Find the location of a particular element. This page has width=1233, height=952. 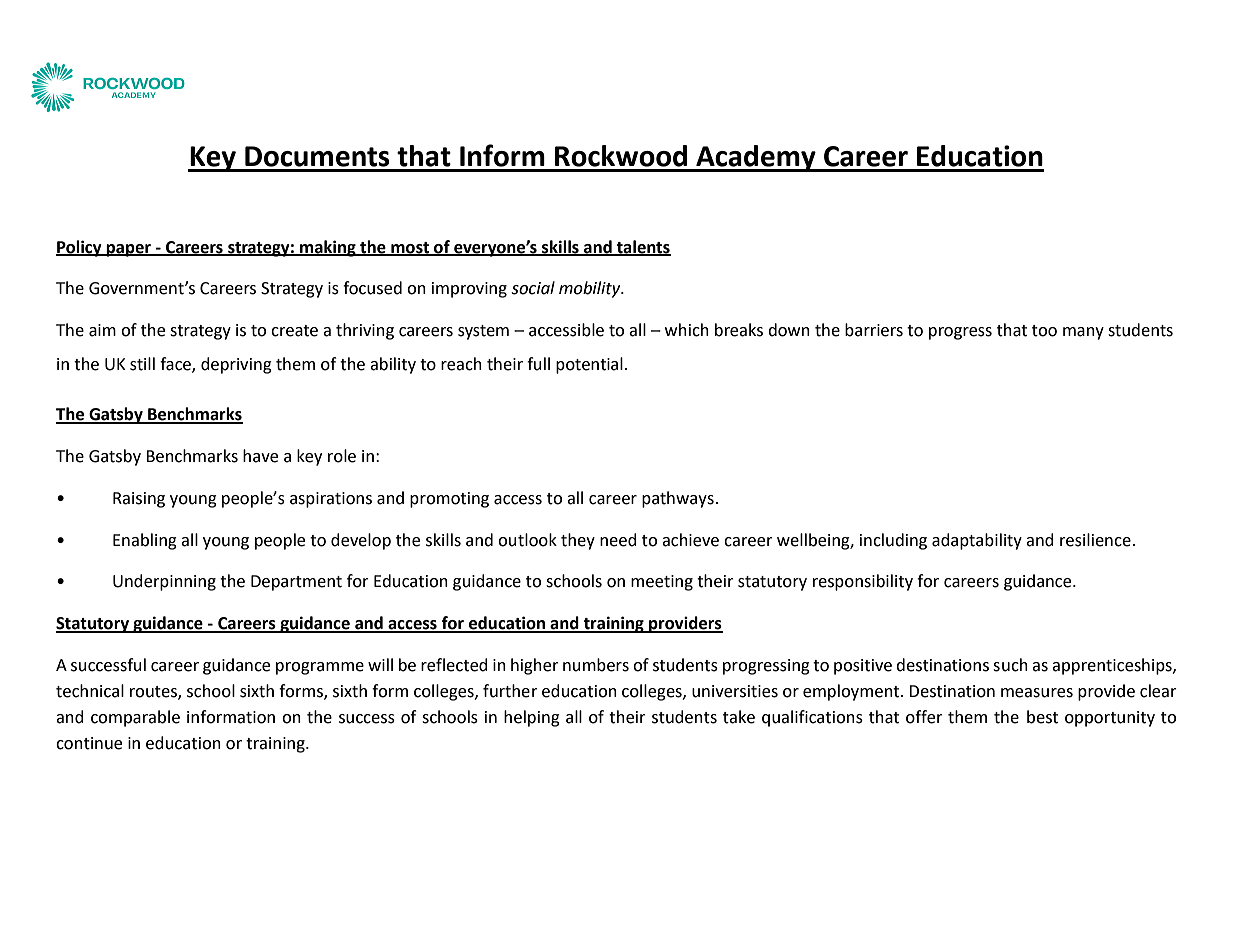

Academy is located at coordinates (756, 158).
